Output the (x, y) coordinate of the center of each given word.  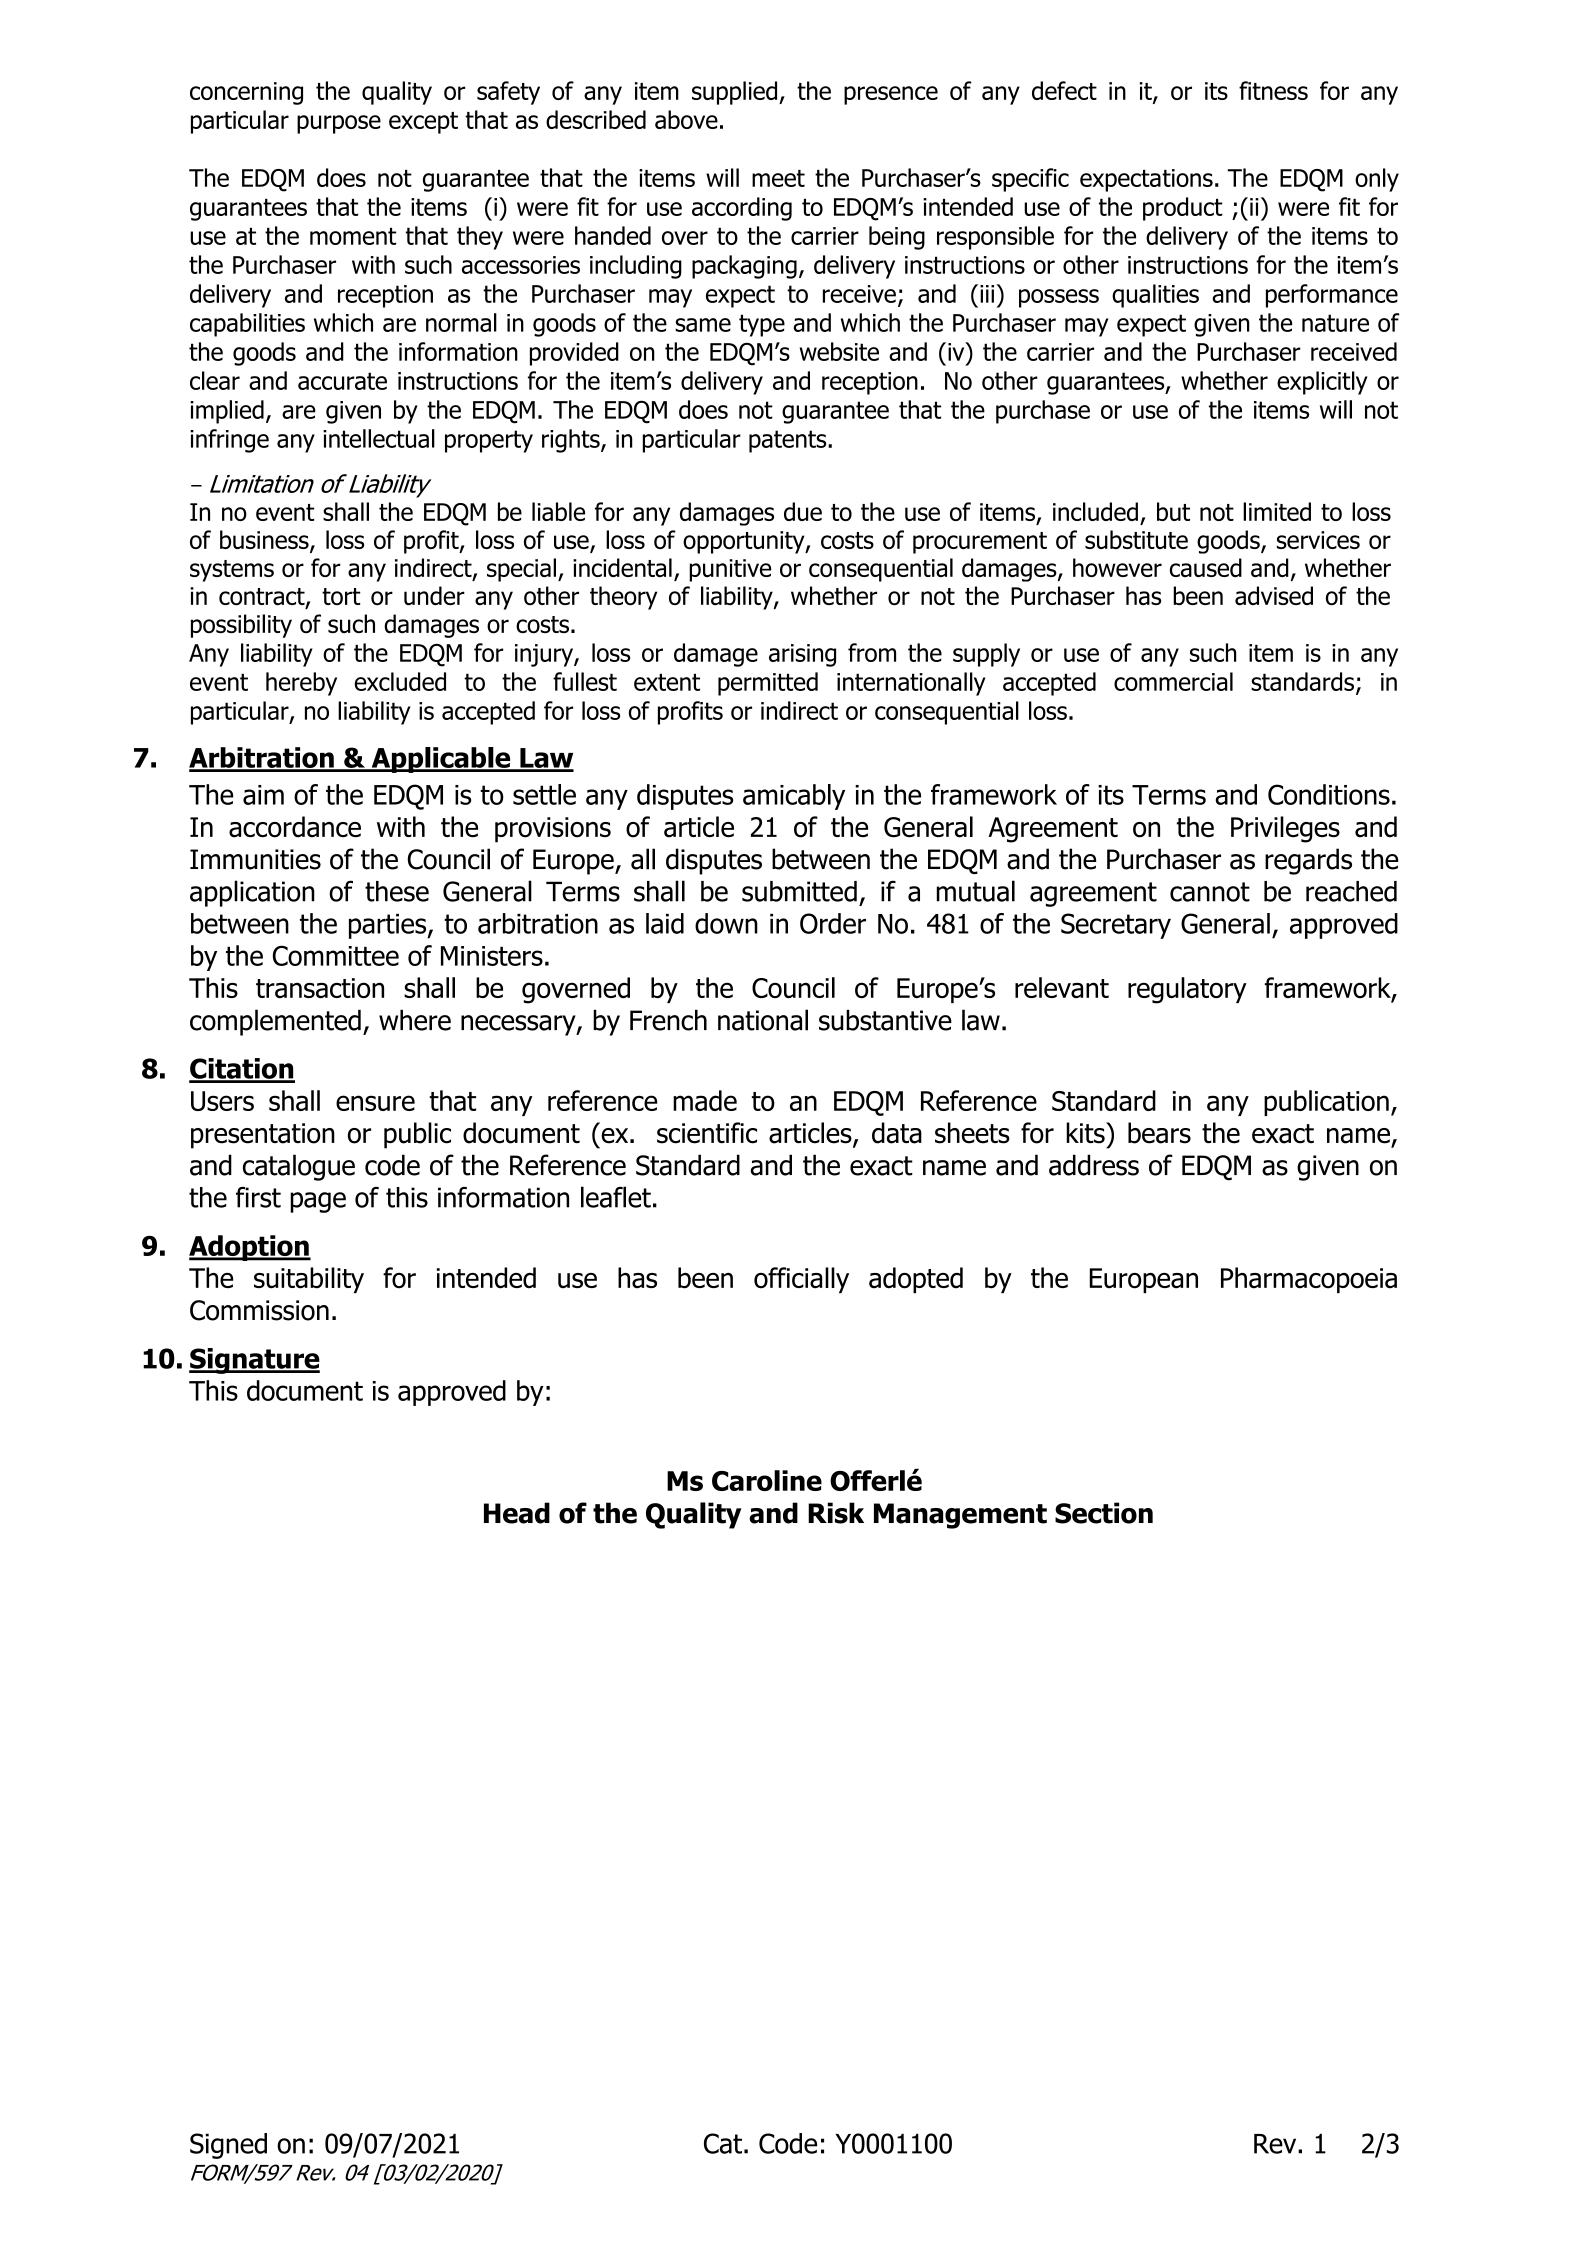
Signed (228, 2146)
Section (1104, 1513)
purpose (339, 124)
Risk (836, 1513)
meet (778, 178)
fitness (1273, 90)
